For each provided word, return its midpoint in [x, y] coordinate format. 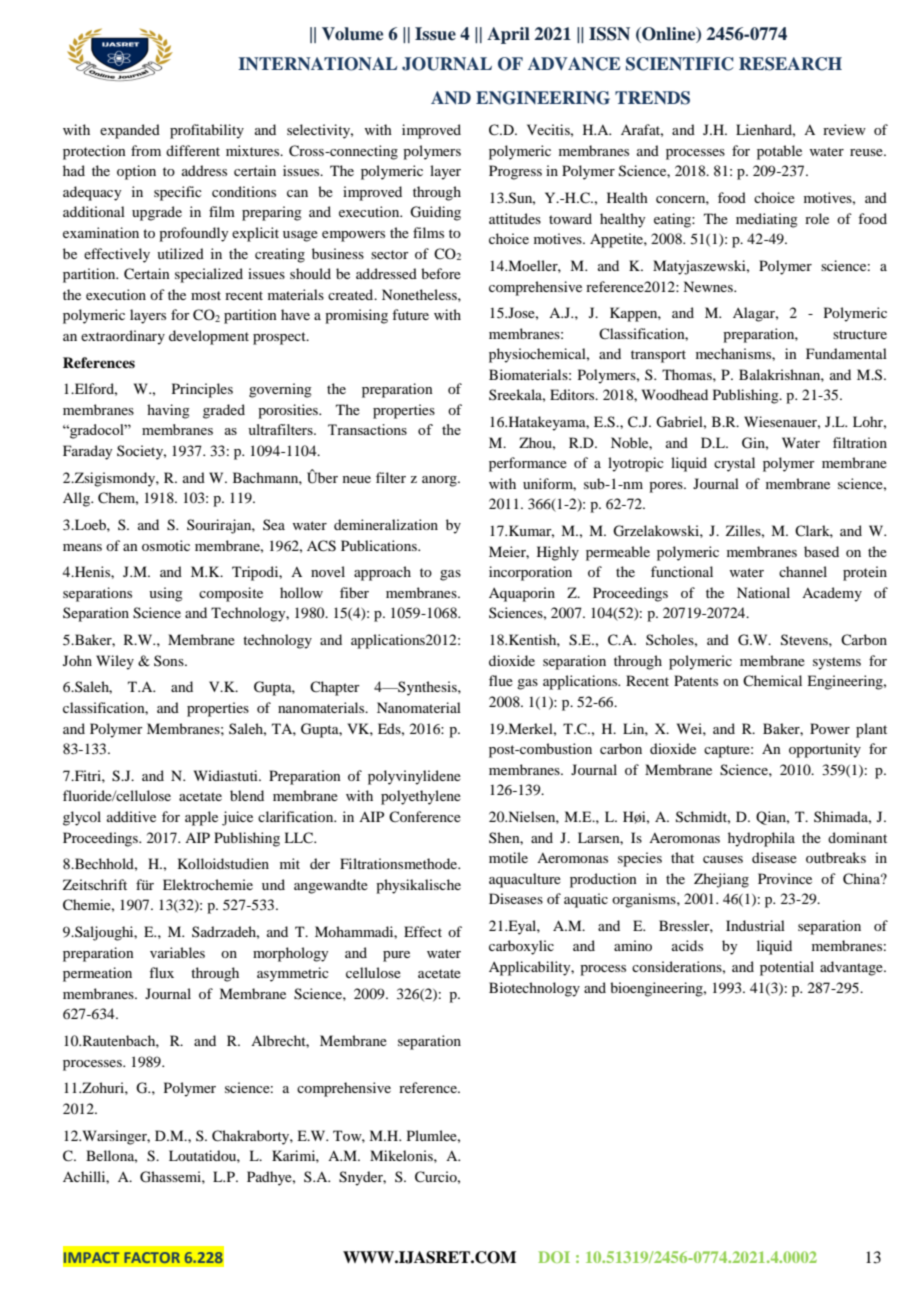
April [508, 35]
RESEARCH [790, 64]
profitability [207, 131]
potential [787, 968]
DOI [554, 1257]
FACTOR [152, 1257]
